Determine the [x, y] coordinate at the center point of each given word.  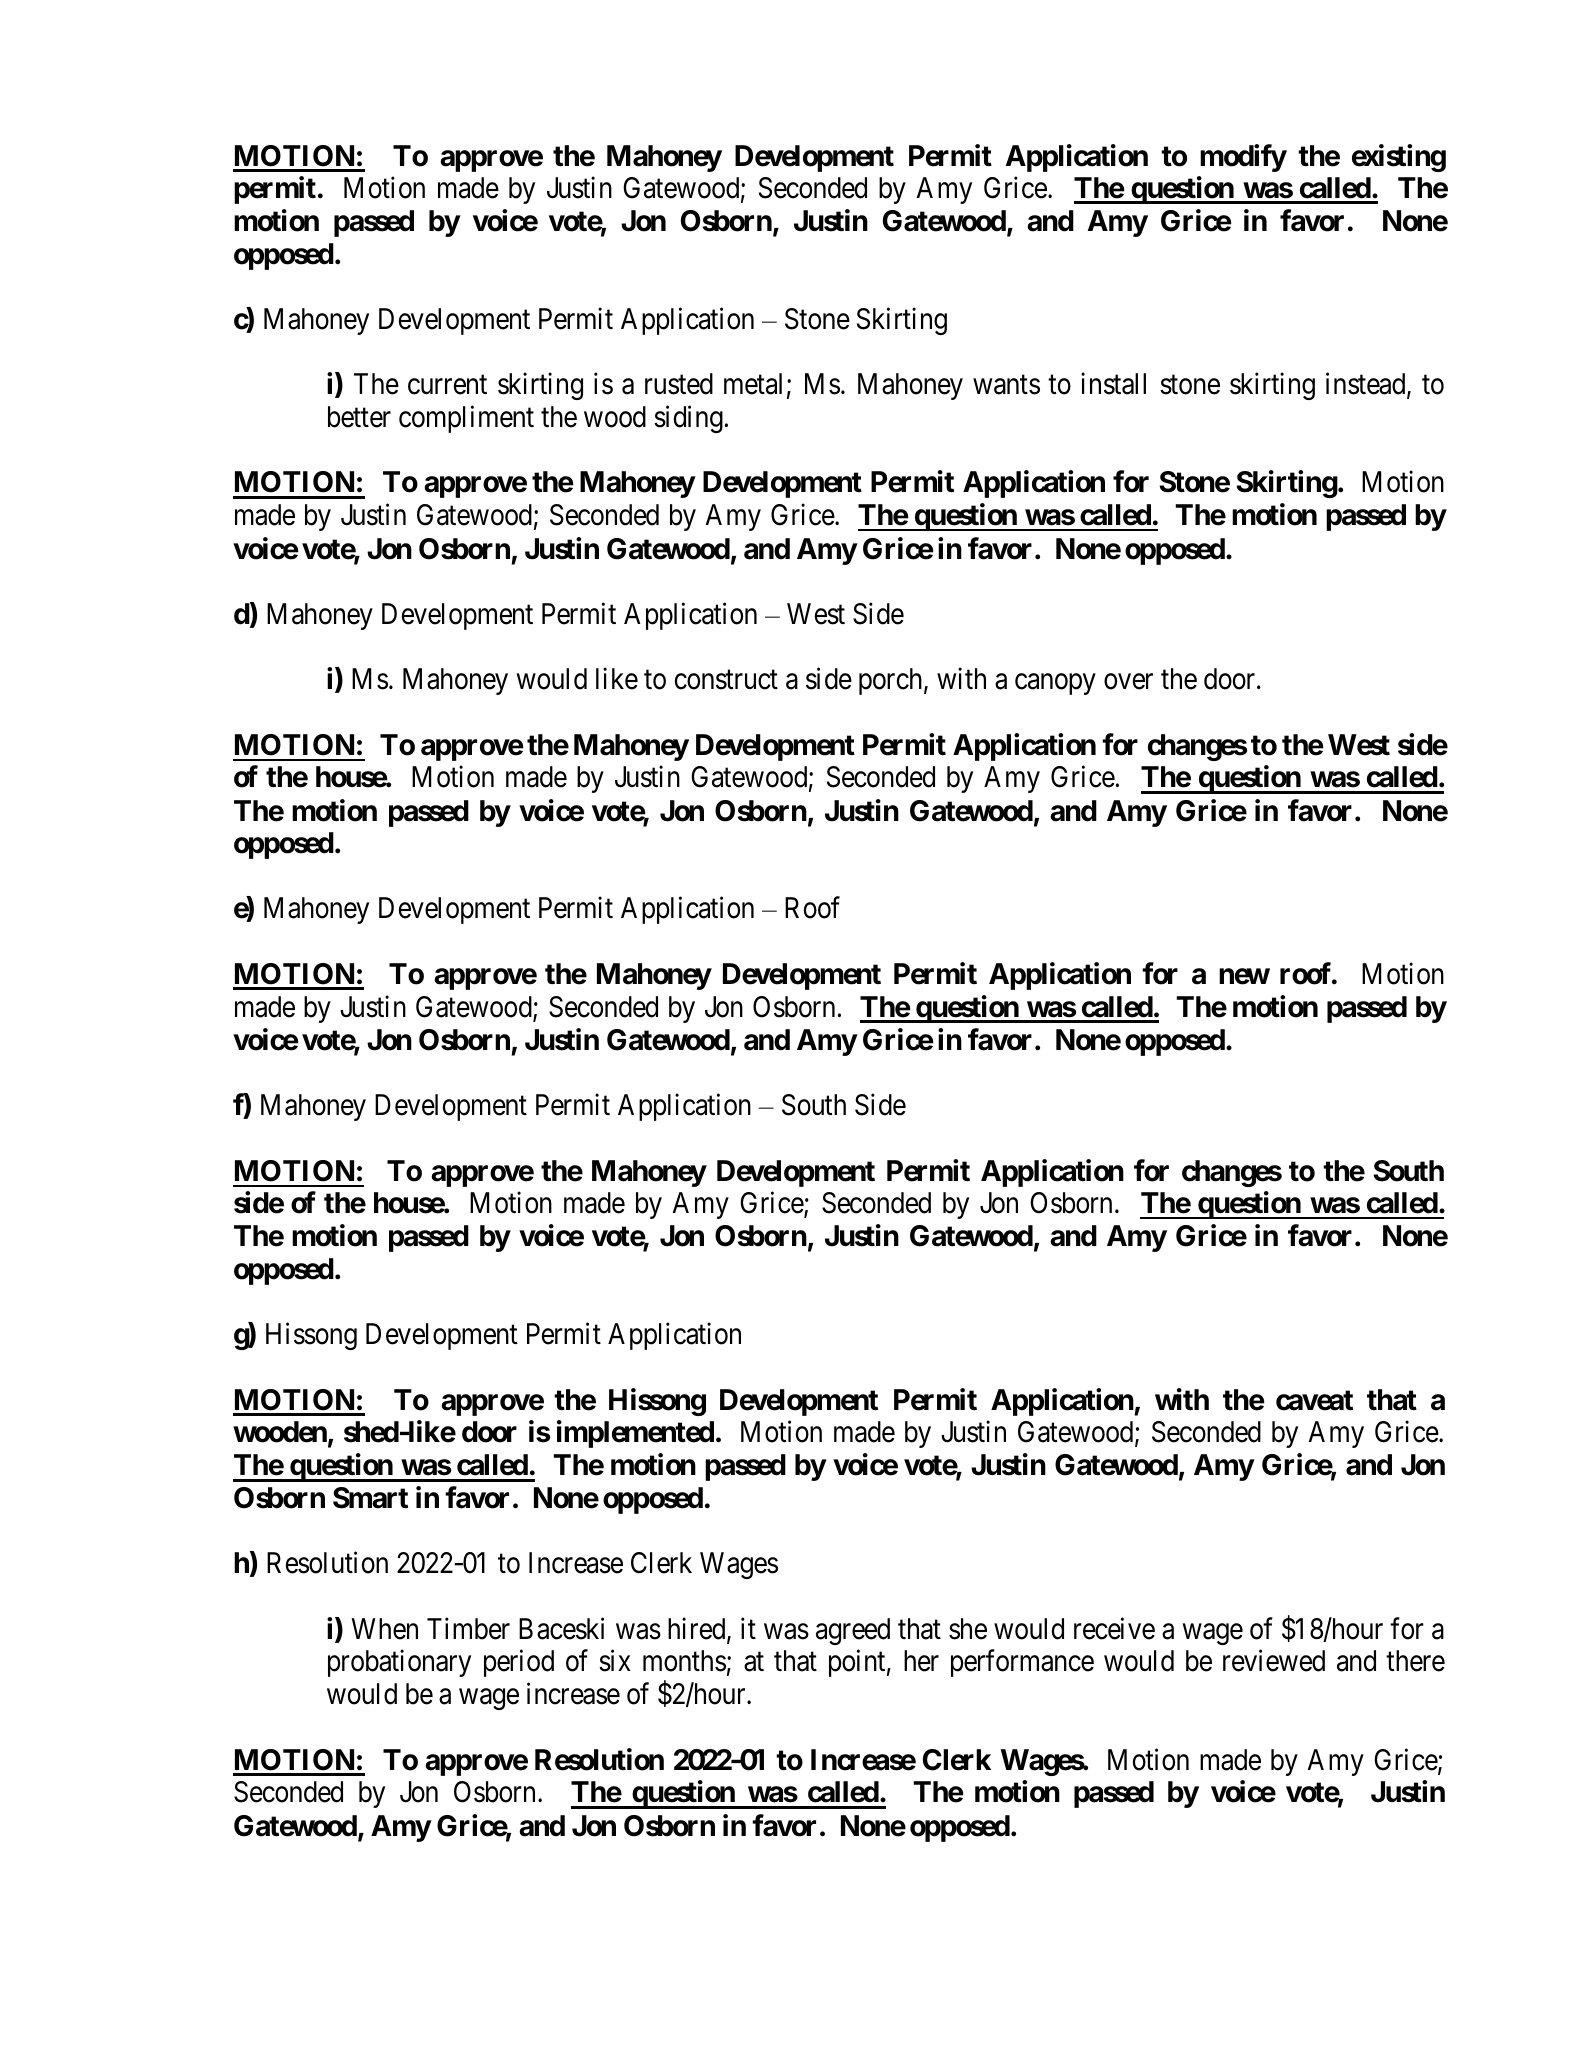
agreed [853, 1631]
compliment [466, 419]
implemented [635, 1434]
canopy [1055, 684]
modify [1243, 158]
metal [753, 384]
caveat [1314, 1400]
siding [688, 419]
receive [1114, 1628]
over [1128, 682]
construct [726, 680]
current [447, 385]
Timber [468, 1628]
